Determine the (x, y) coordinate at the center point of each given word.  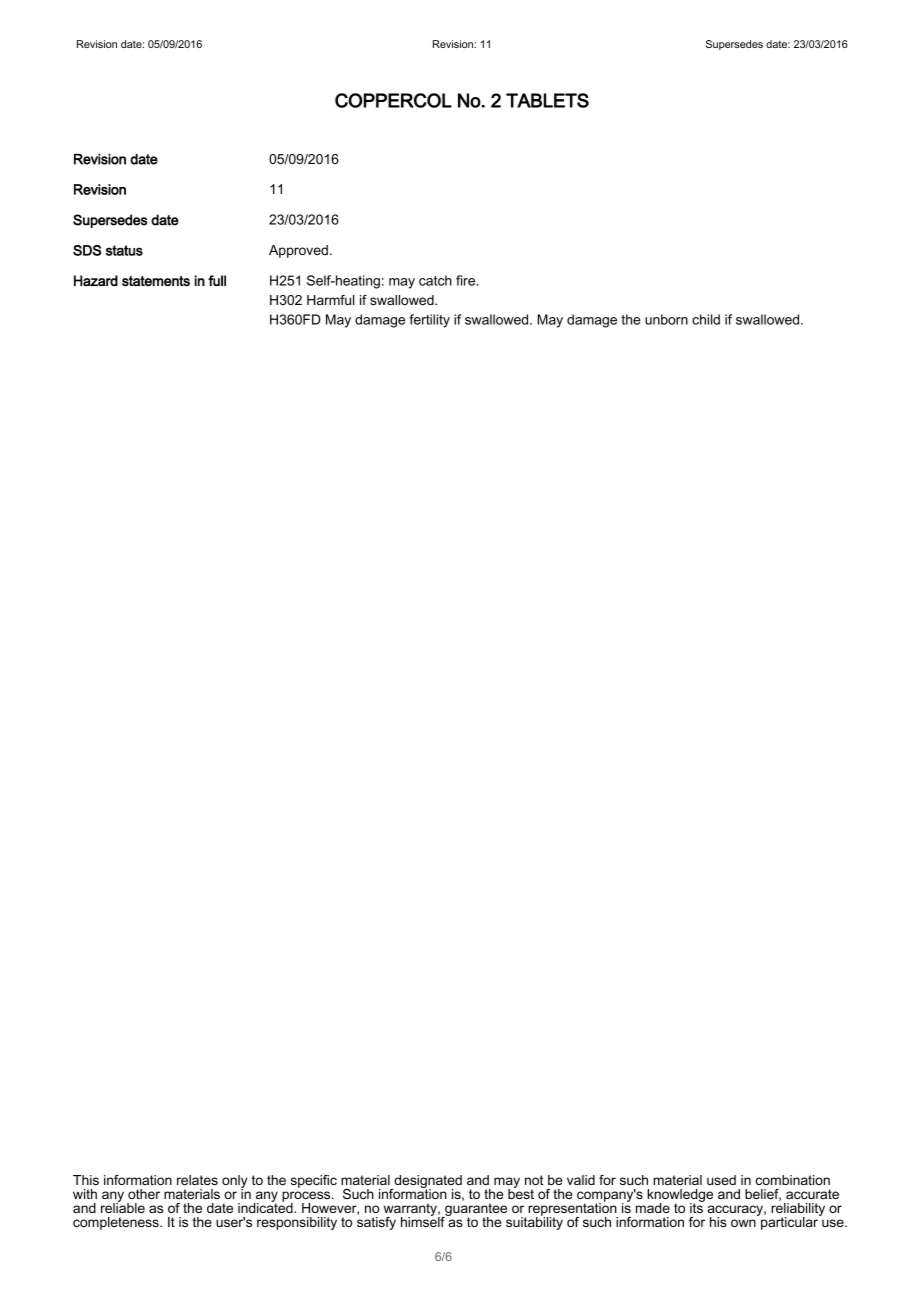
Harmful (330, 300)
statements (156, 281)
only (235, 1183)
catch (435, 280)
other (144, 1194)
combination (793, 1180)
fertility (429, 321)
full (217, 280)
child (706, 319)
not (534, 1180)
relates (197, 1180)
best (521, 1193)
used (721, 1180)
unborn (666, 319)
